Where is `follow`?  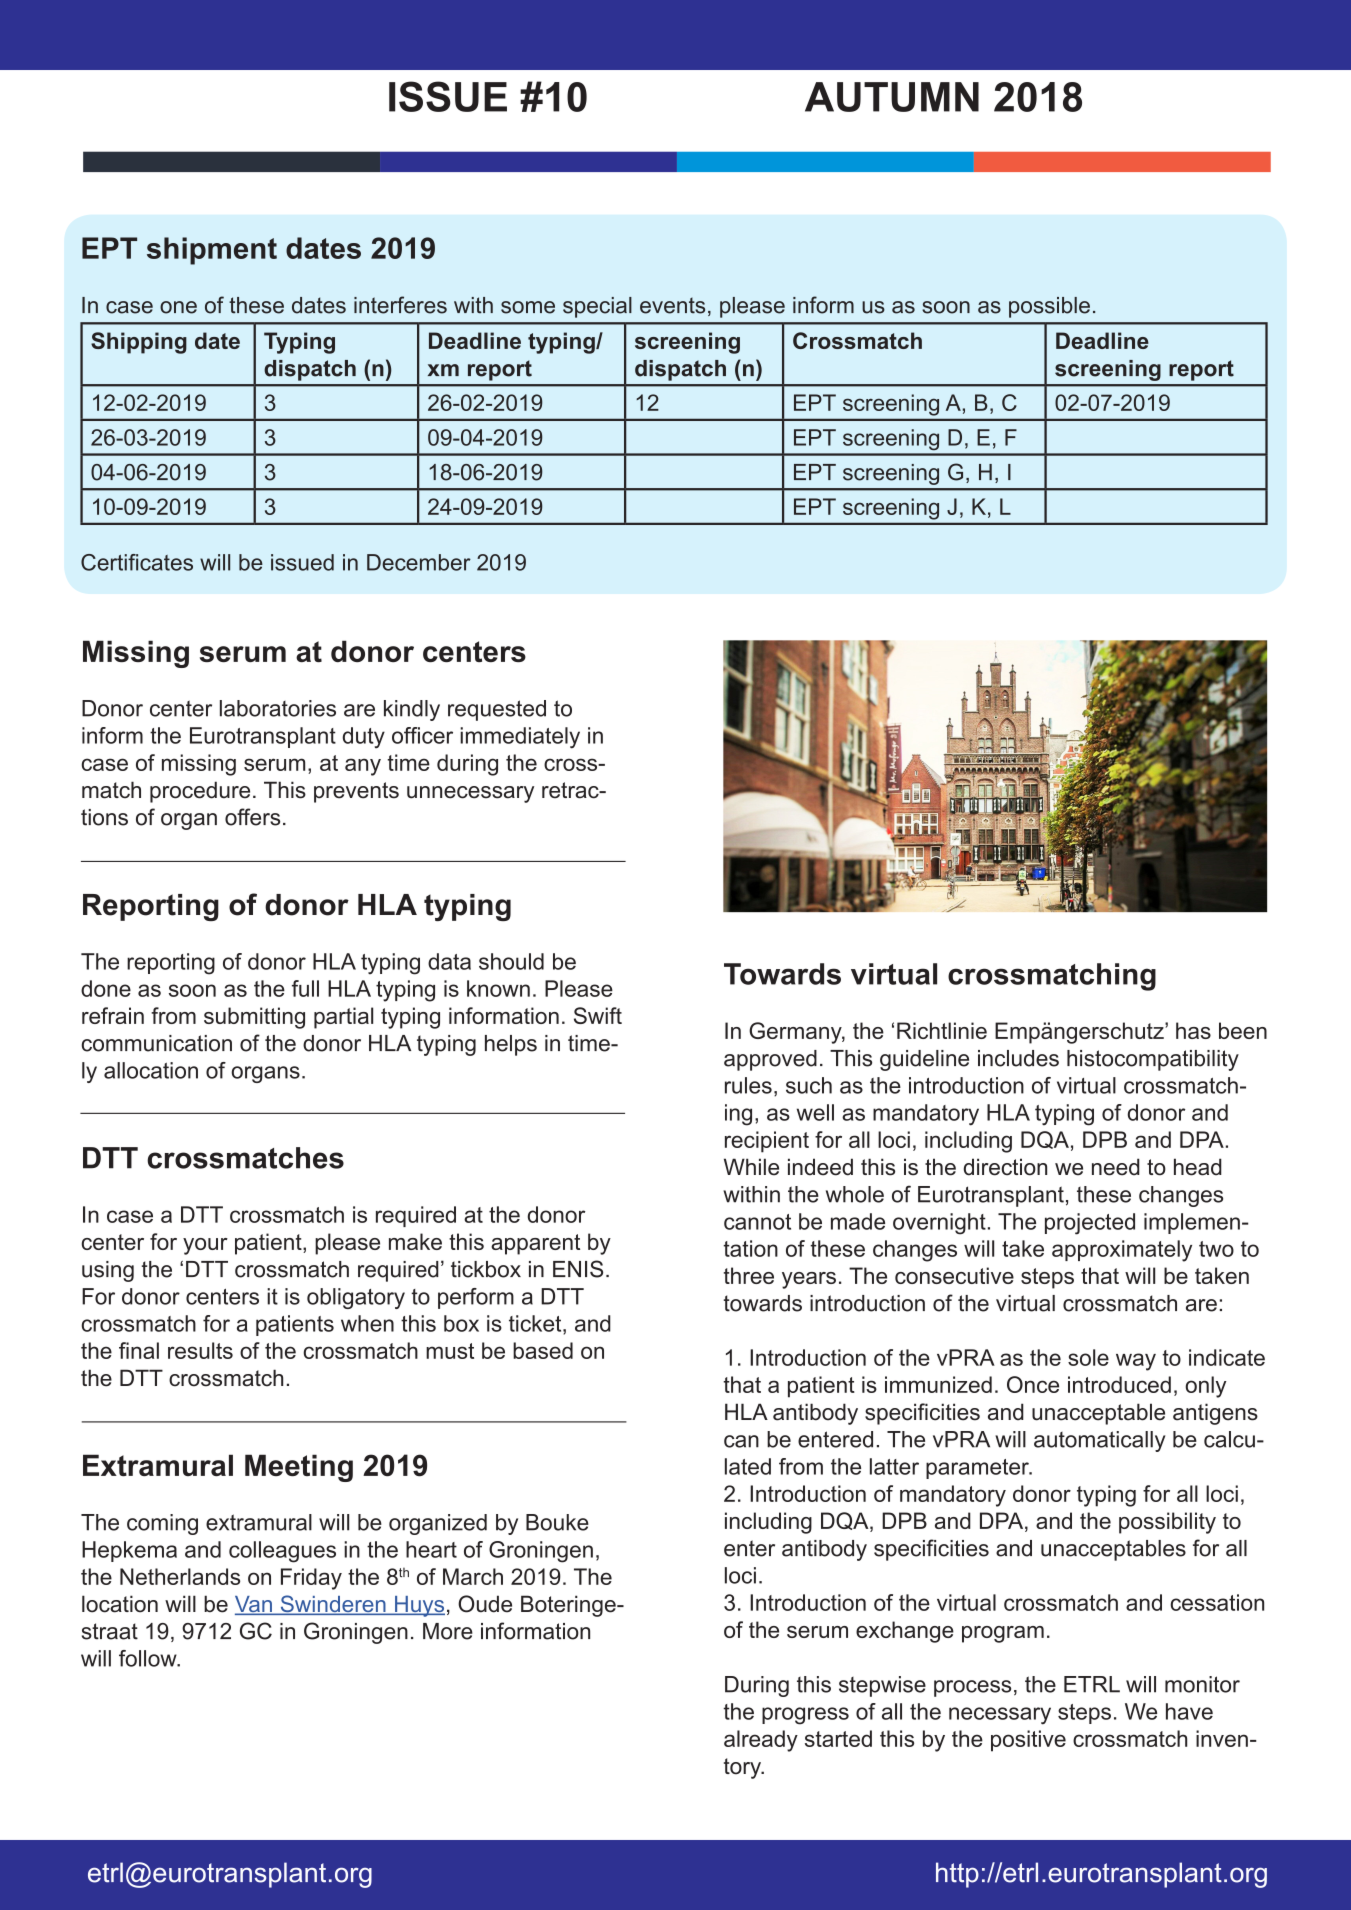
follow is located at coordinates (149, 1658).
